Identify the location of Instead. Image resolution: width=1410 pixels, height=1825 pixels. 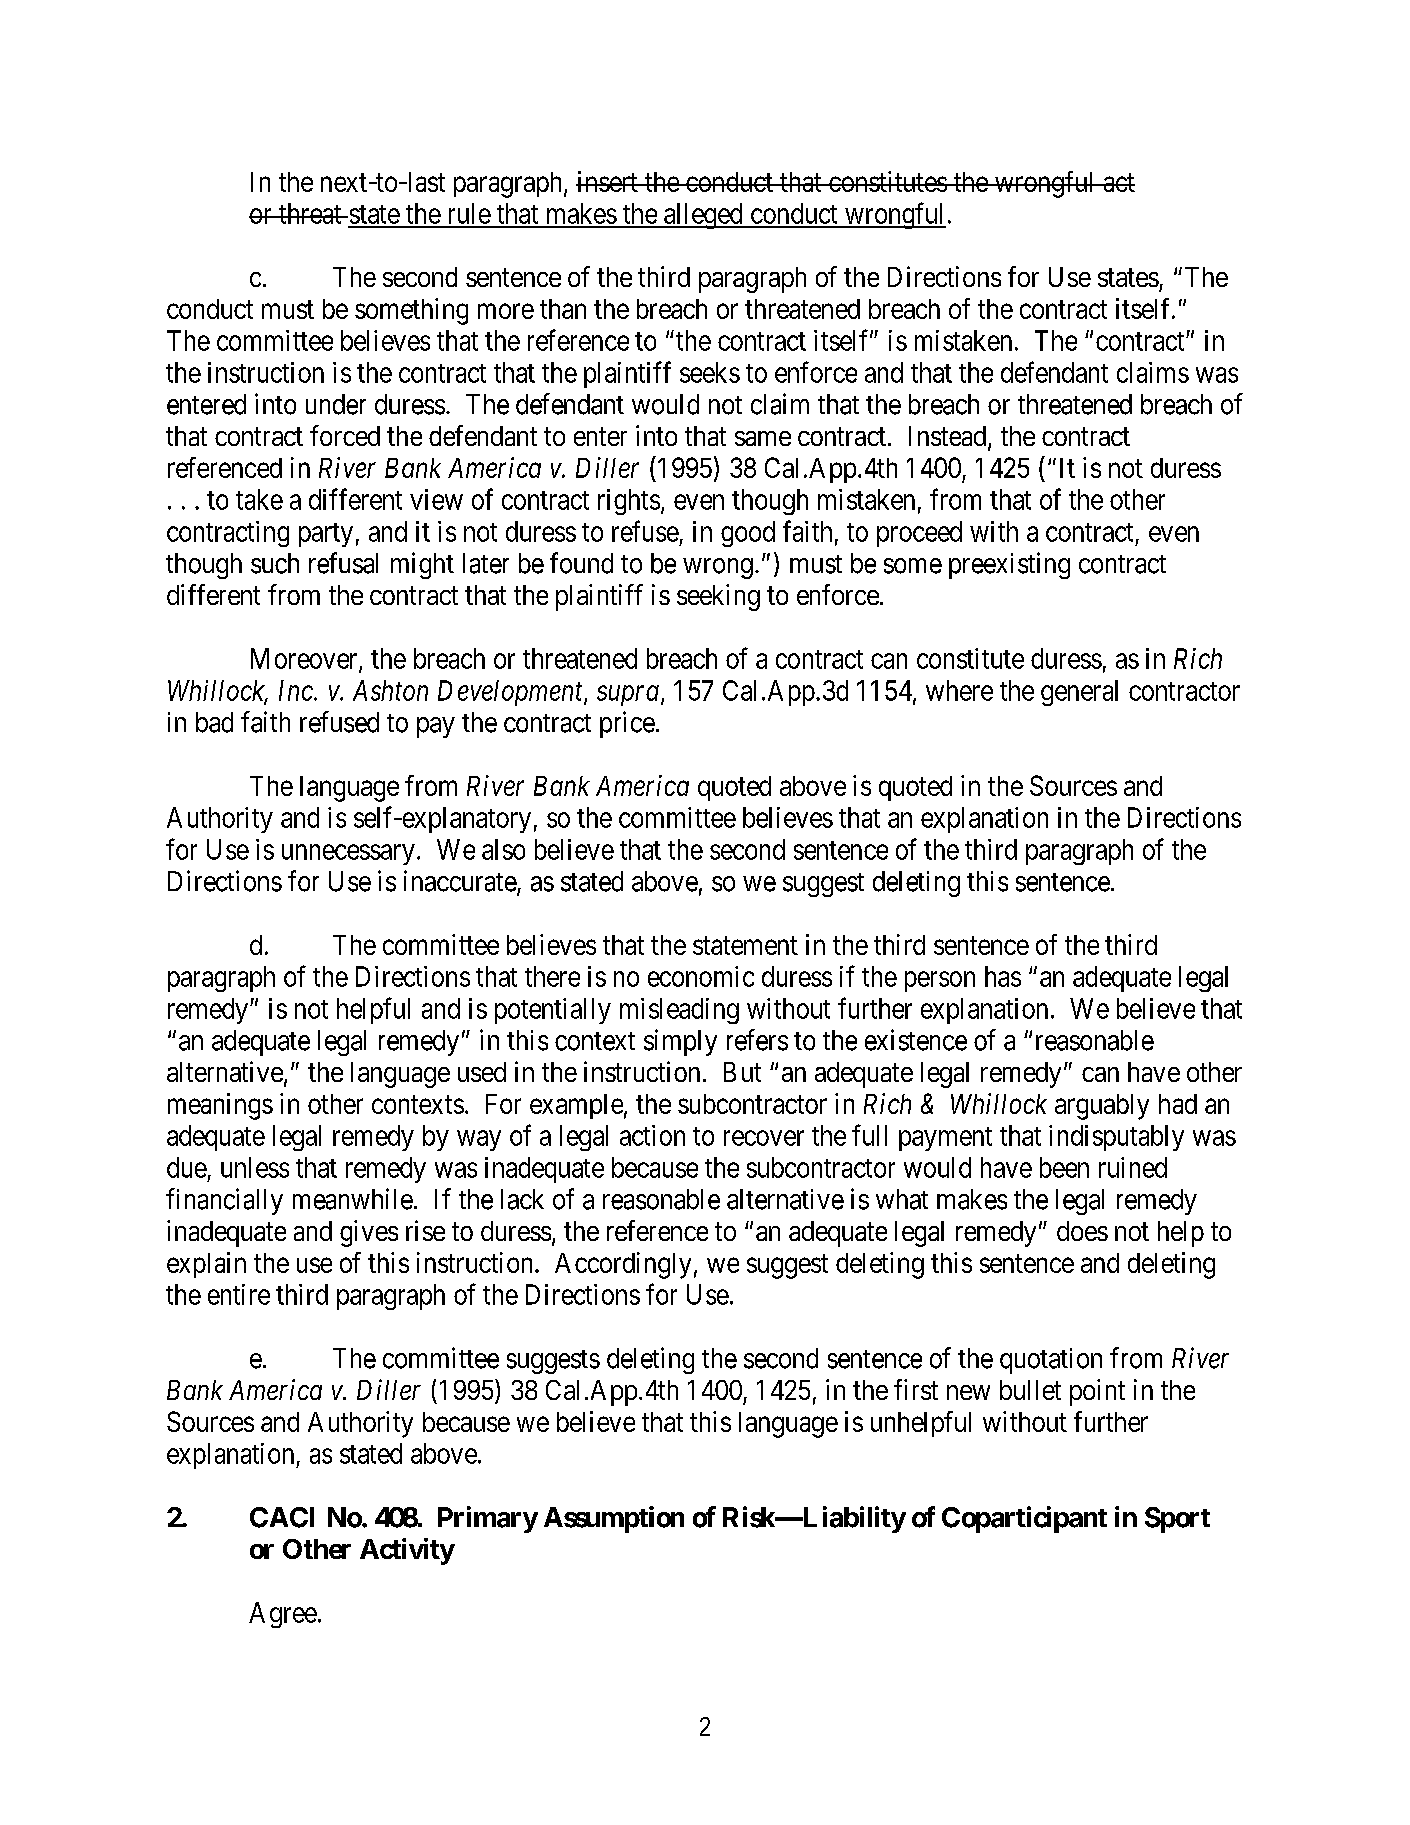
(949, 437).
